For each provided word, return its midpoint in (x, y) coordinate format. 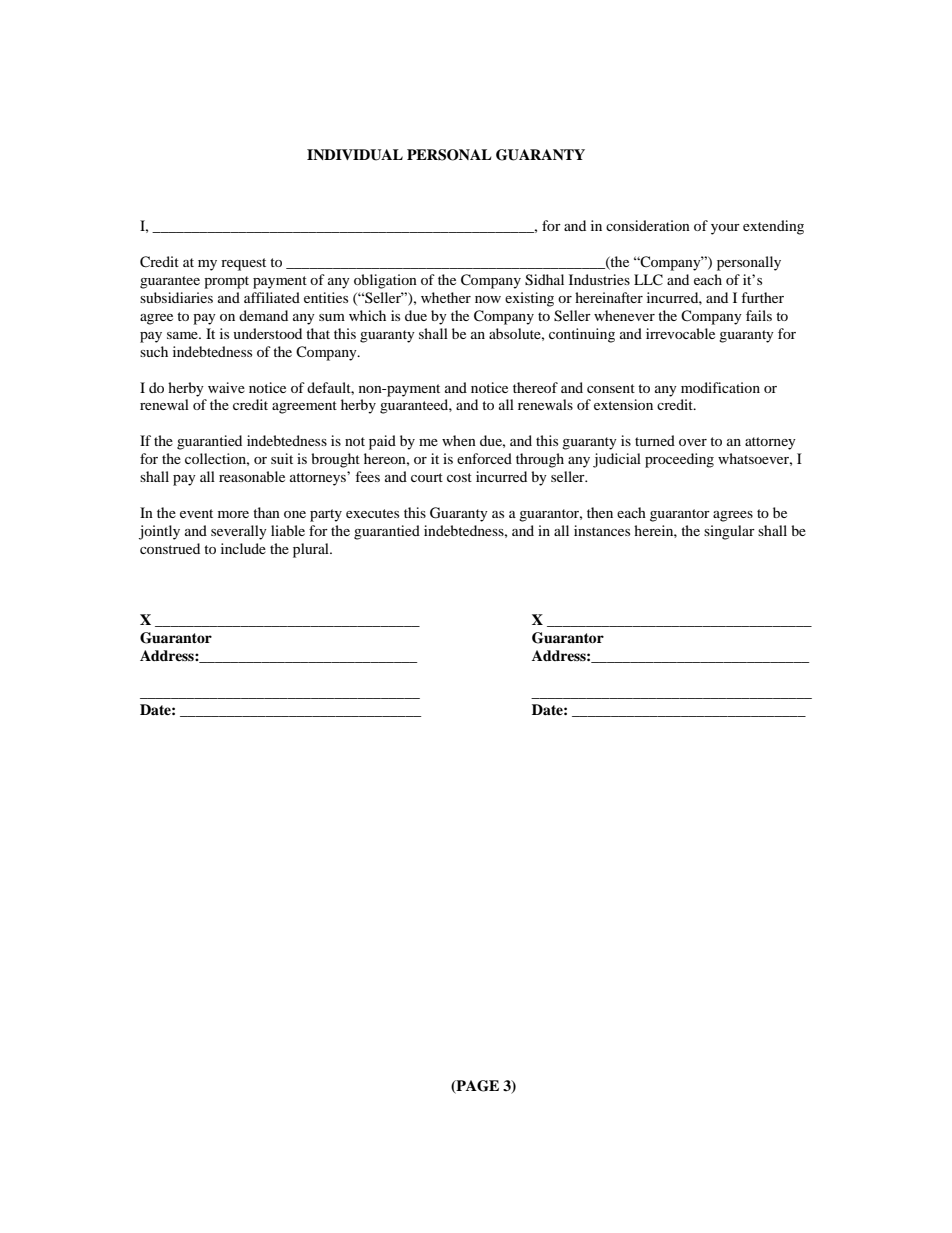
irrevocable (680, 333)
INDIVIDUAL (355, 155)
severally (239, 532)
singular (729, 532)
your (725, 229)
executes (372, 513)
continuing (582, 335)
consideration (648, 225)
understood (267, 333)
